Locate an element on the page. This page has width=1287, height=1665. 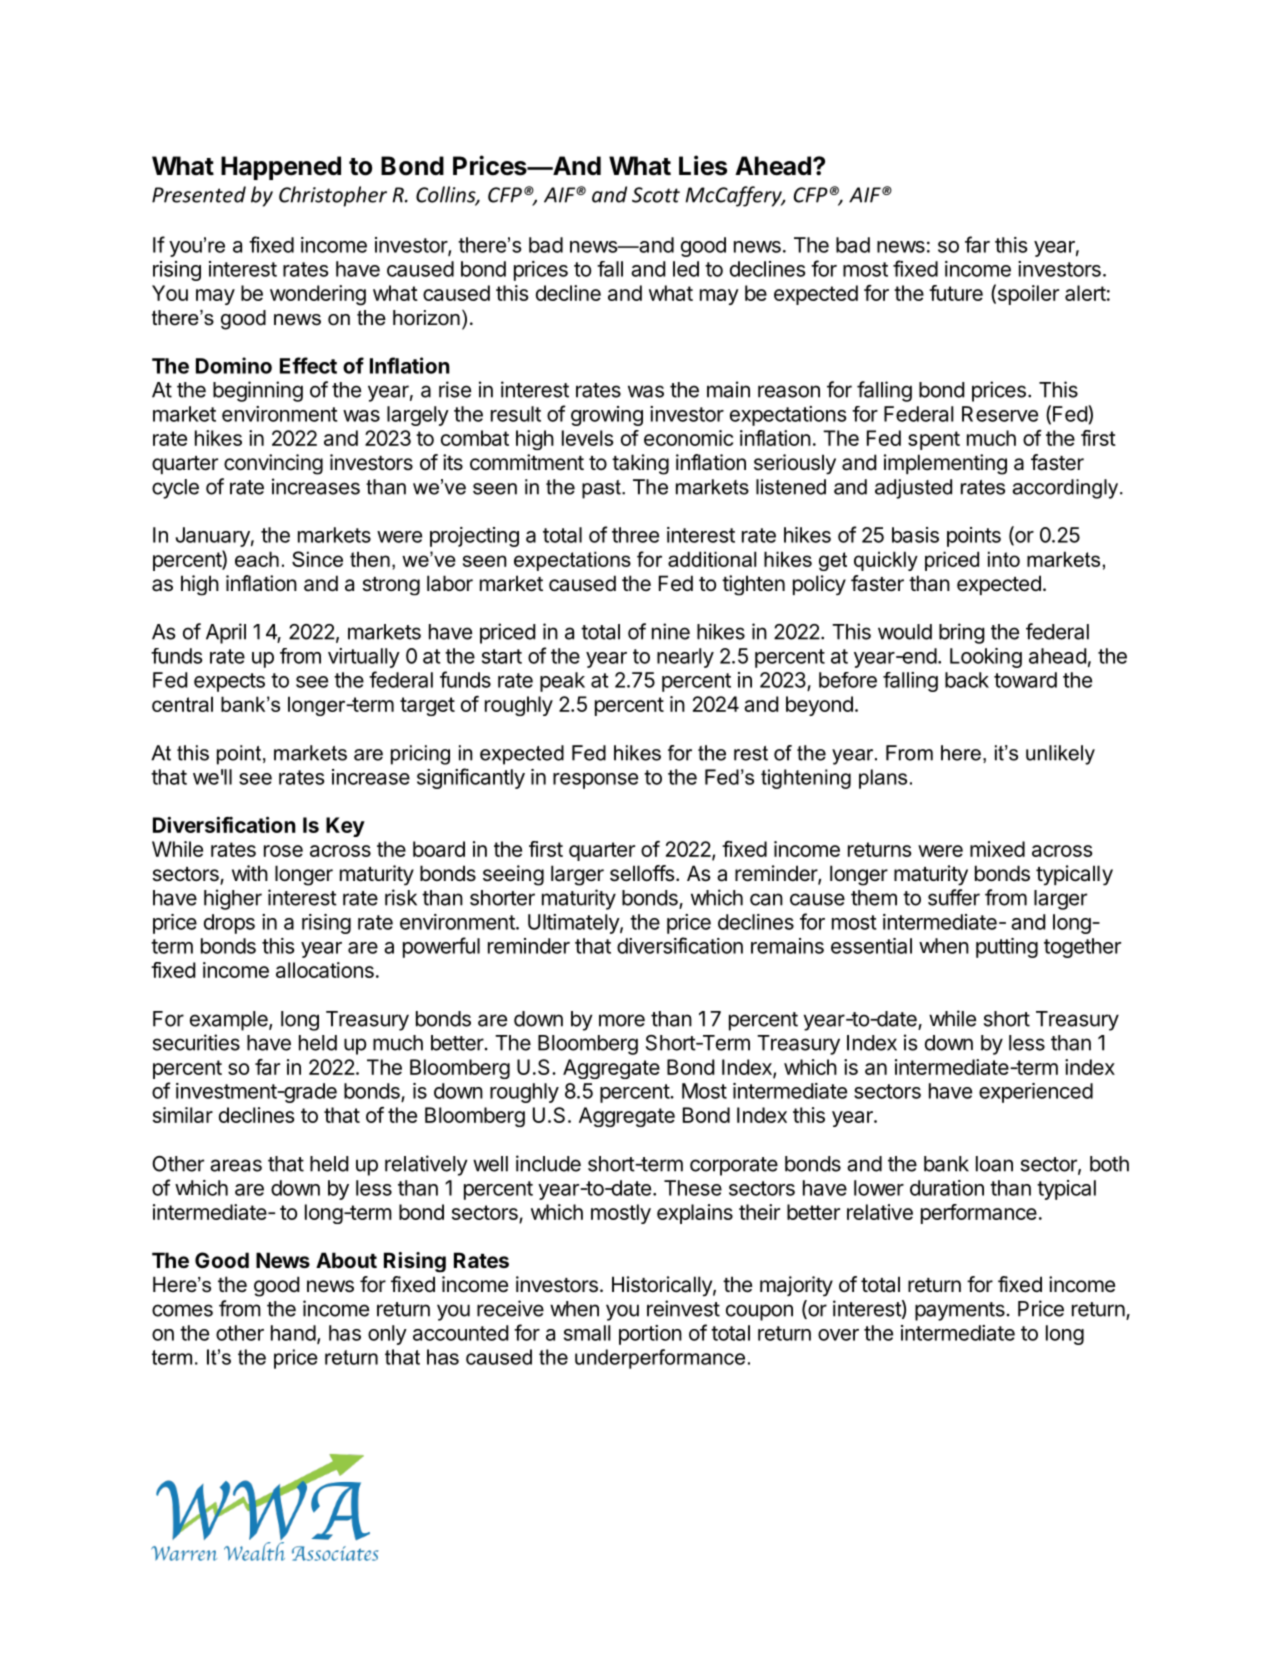
three is located at coordinates (635, 535).
